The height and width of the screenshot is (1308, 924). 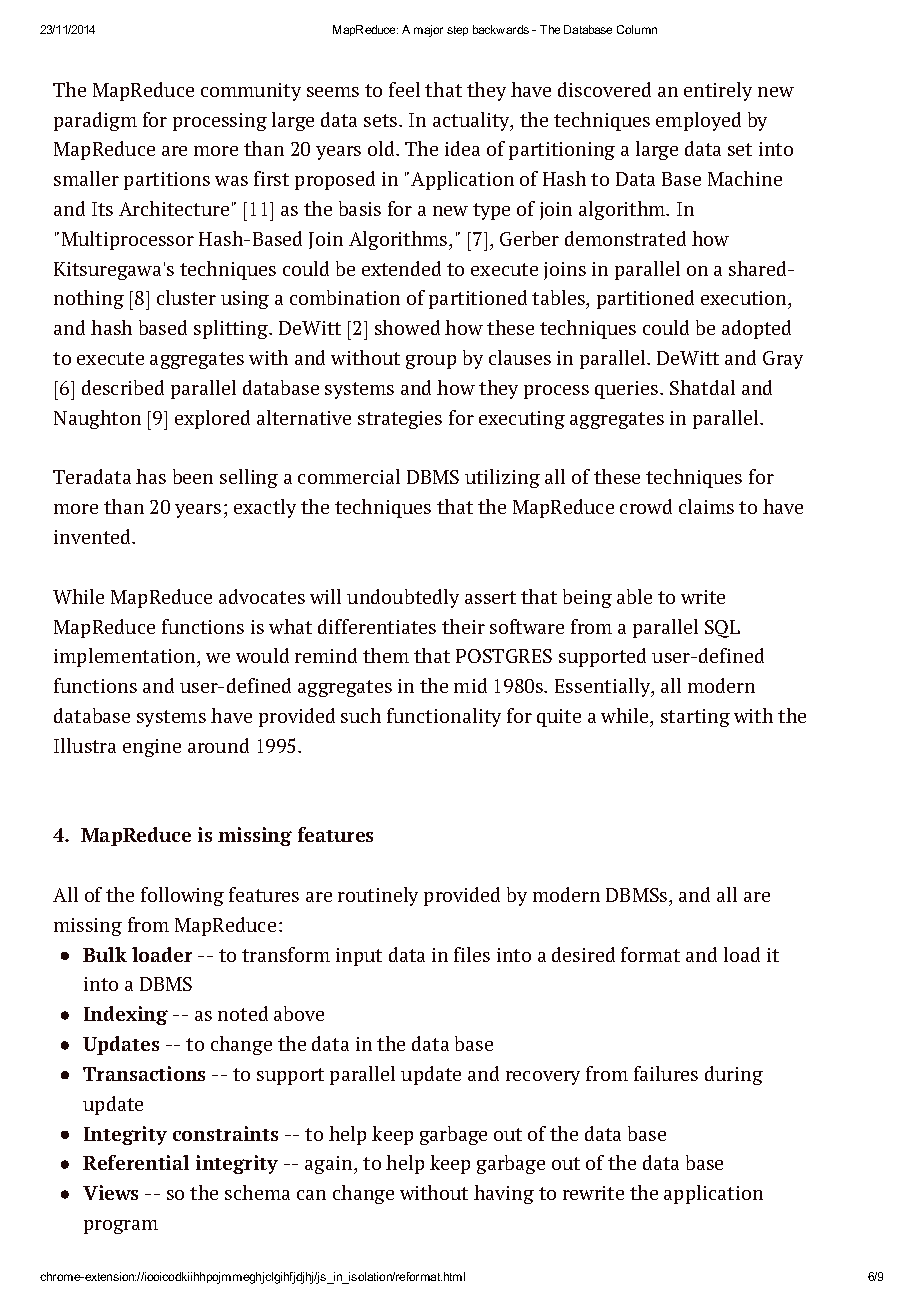 What do you see at coordinates (378, 896) in the screenshot?
I see `routinely` at bounding box center [378, 896].
